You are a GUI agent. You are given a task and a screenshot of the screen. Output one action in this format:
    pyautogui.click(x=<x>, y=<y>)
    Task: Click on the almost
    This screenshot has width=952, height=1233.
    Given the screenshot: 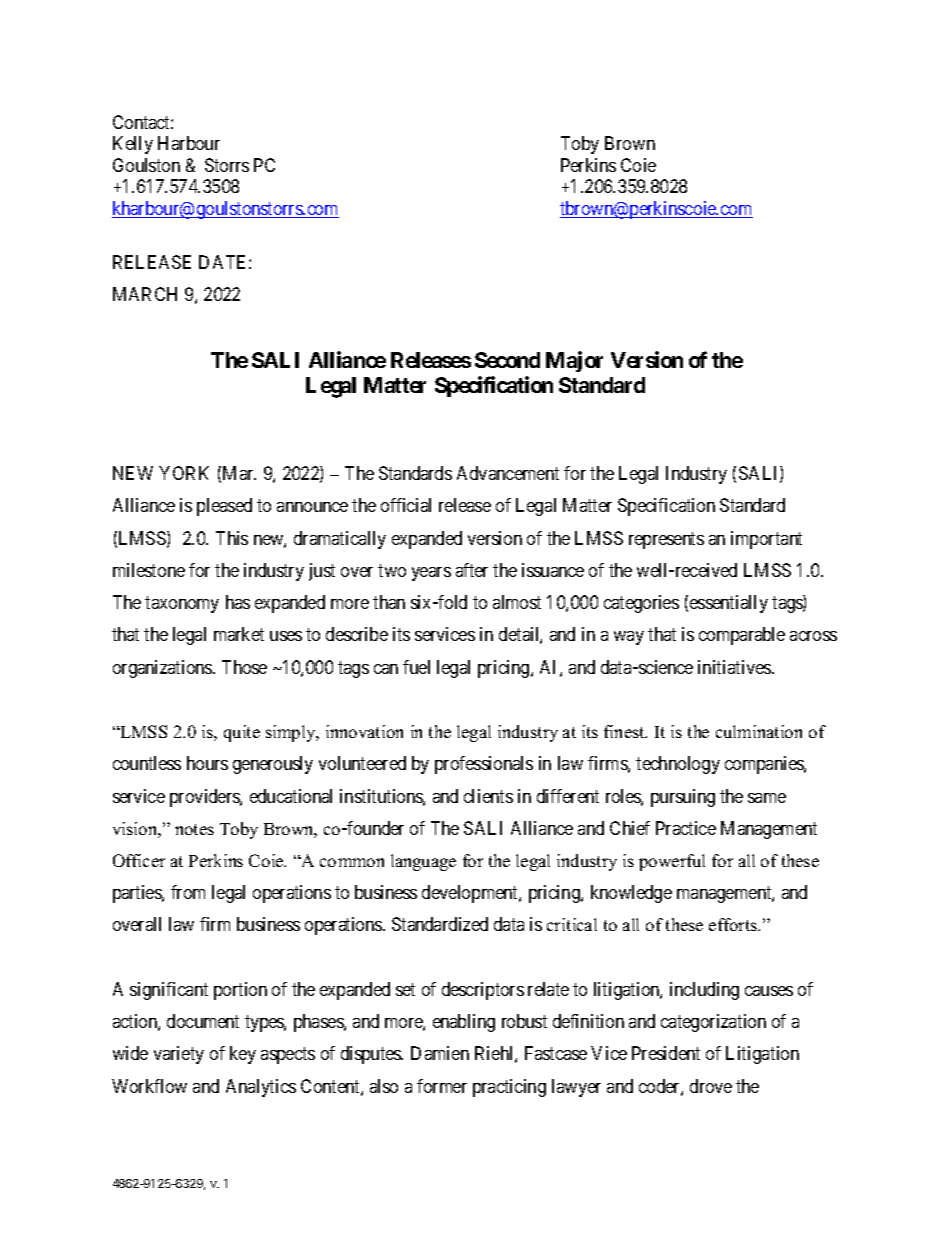 What is the action you would take?
    pyautogui.click(x=517, y=602)
